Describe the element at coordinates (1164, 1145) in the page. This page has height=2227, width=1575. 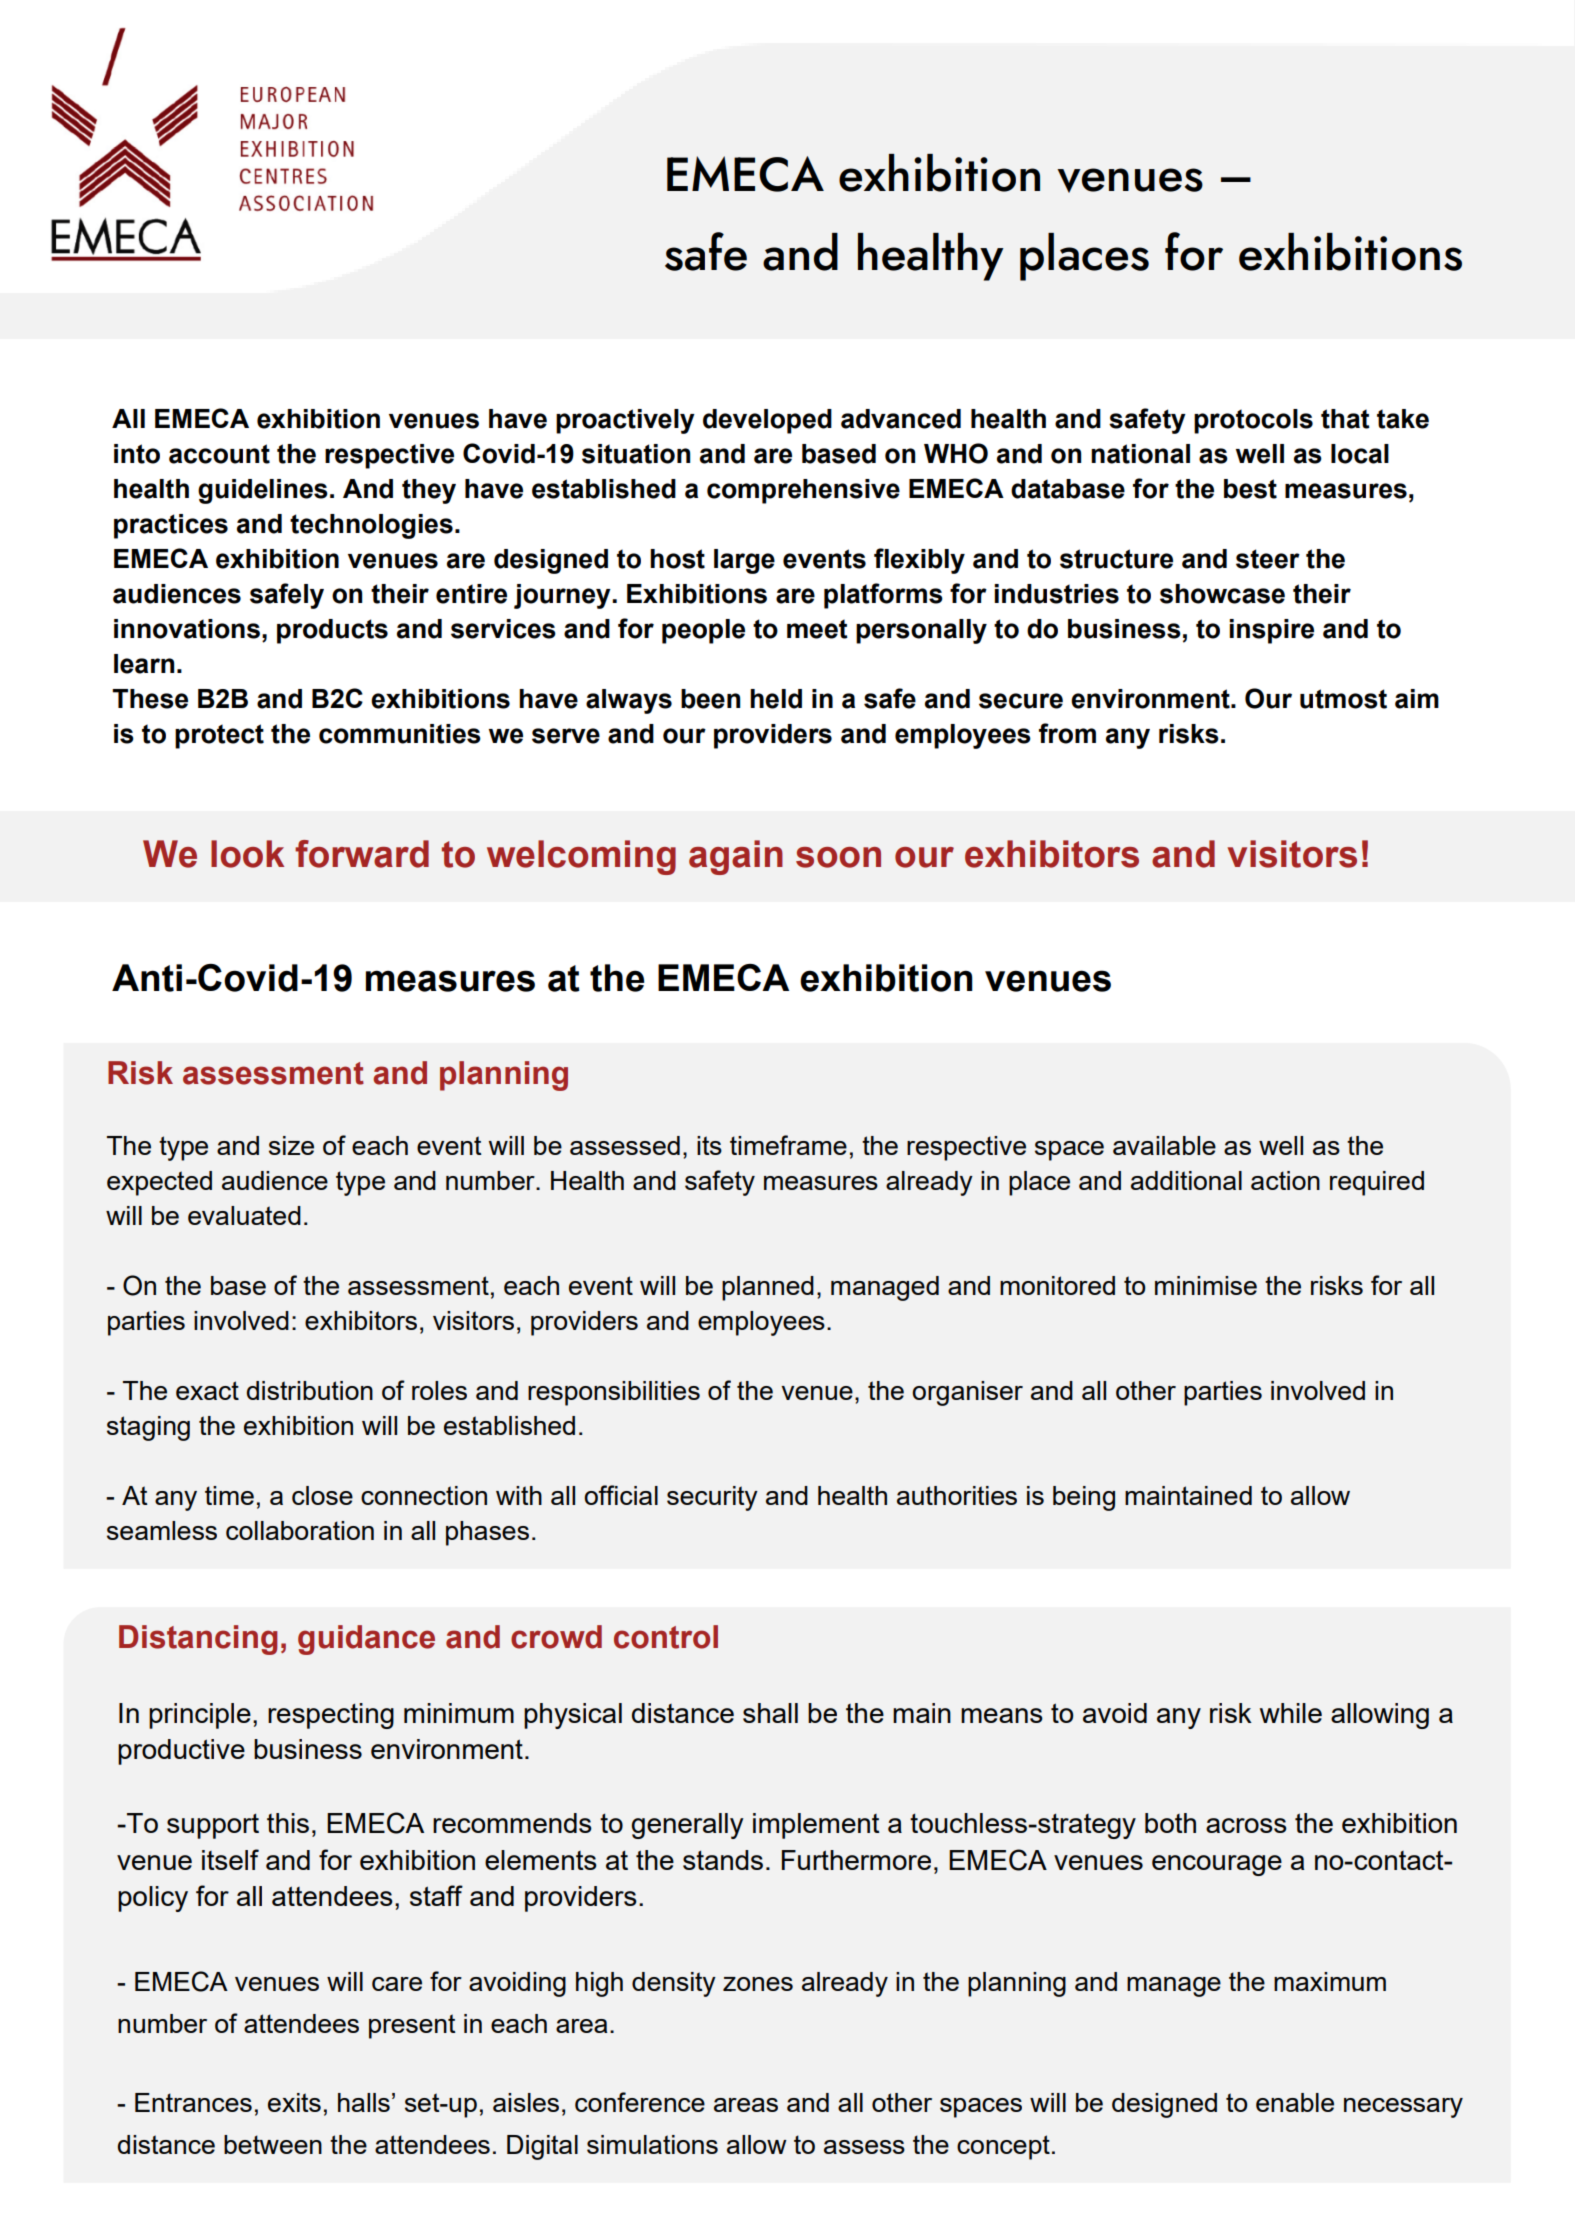
I see `available` at that location.
